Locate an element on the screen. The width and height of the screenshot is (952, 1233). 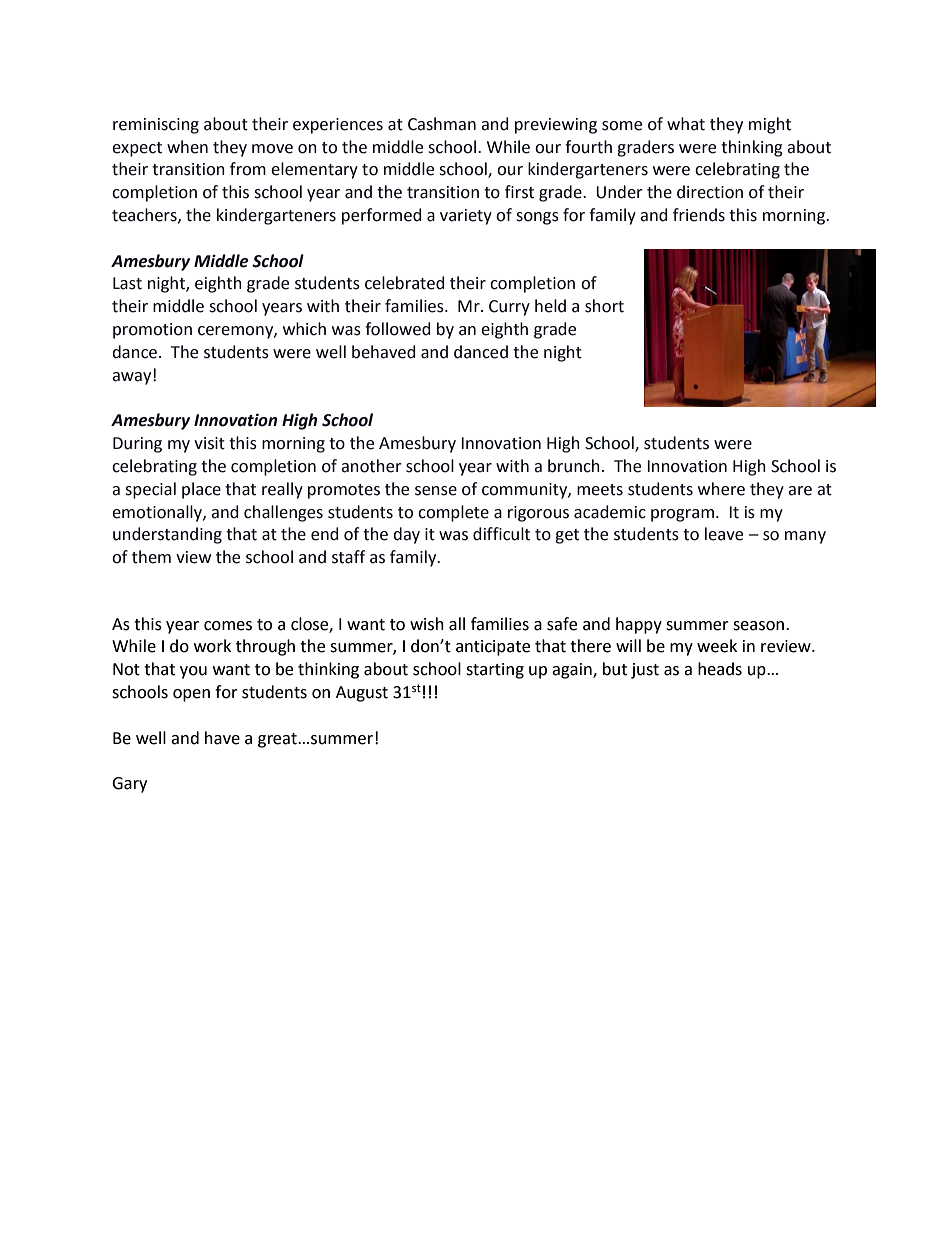
first is located at coordinates (519, 192).
